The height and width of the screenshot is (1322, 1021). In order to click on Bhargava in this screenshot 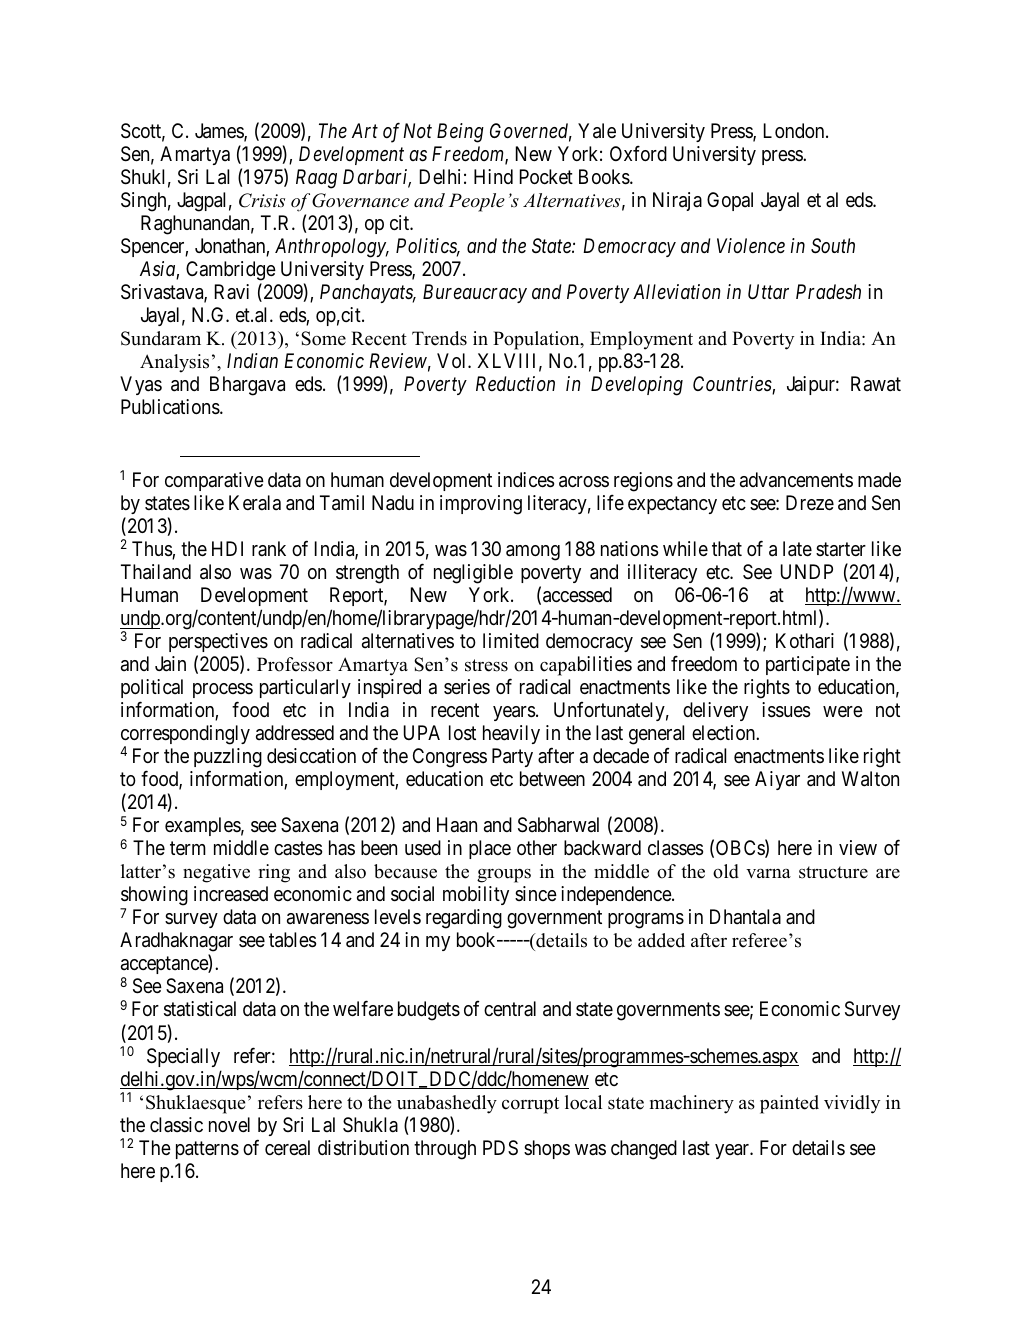, I will do `click(247, 386)`.
